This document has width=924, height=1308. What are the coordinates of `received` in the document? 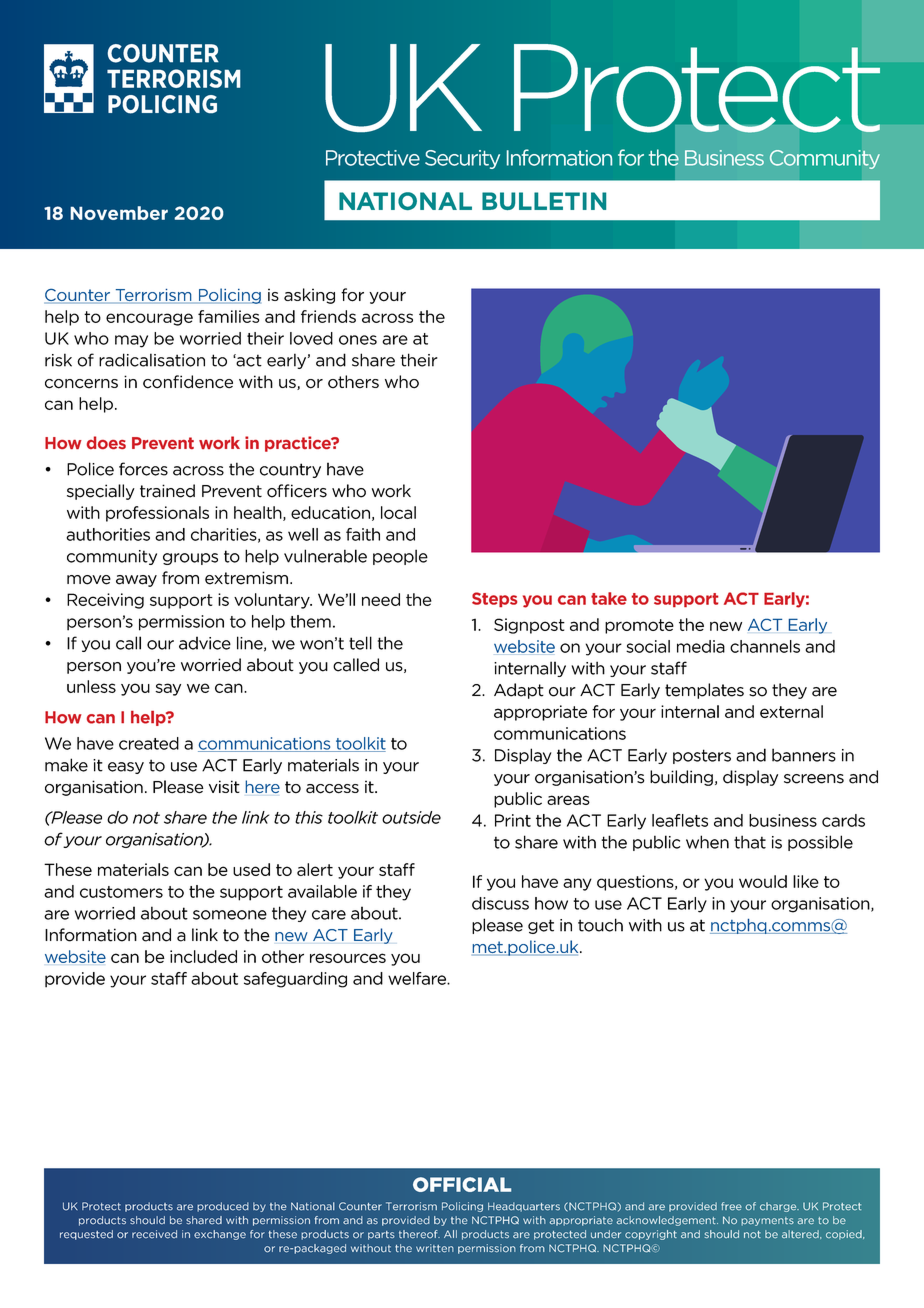 It's located at (154, 1234).
